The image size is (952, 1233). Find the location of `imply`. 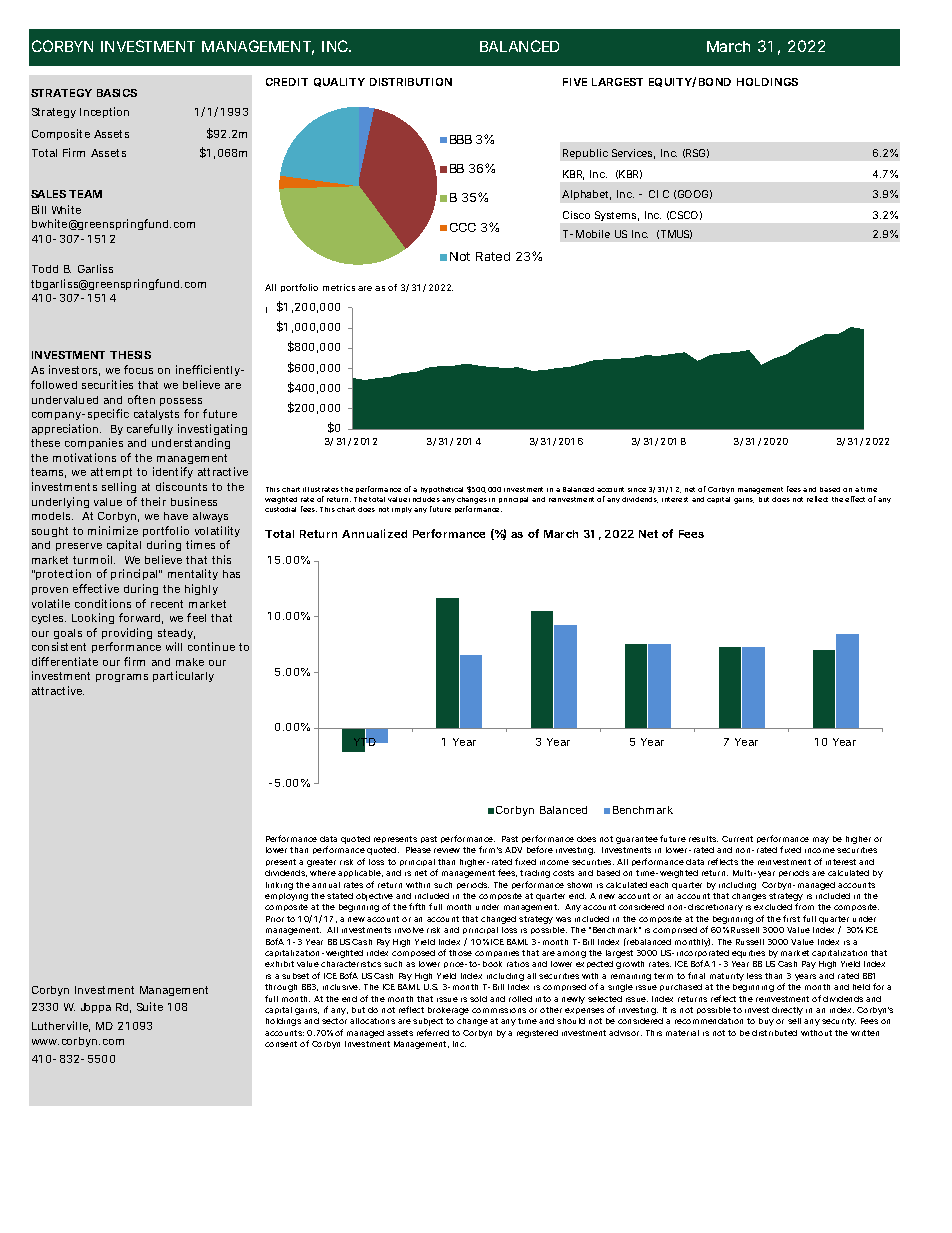

imply is located at coordinates (402, 510).
